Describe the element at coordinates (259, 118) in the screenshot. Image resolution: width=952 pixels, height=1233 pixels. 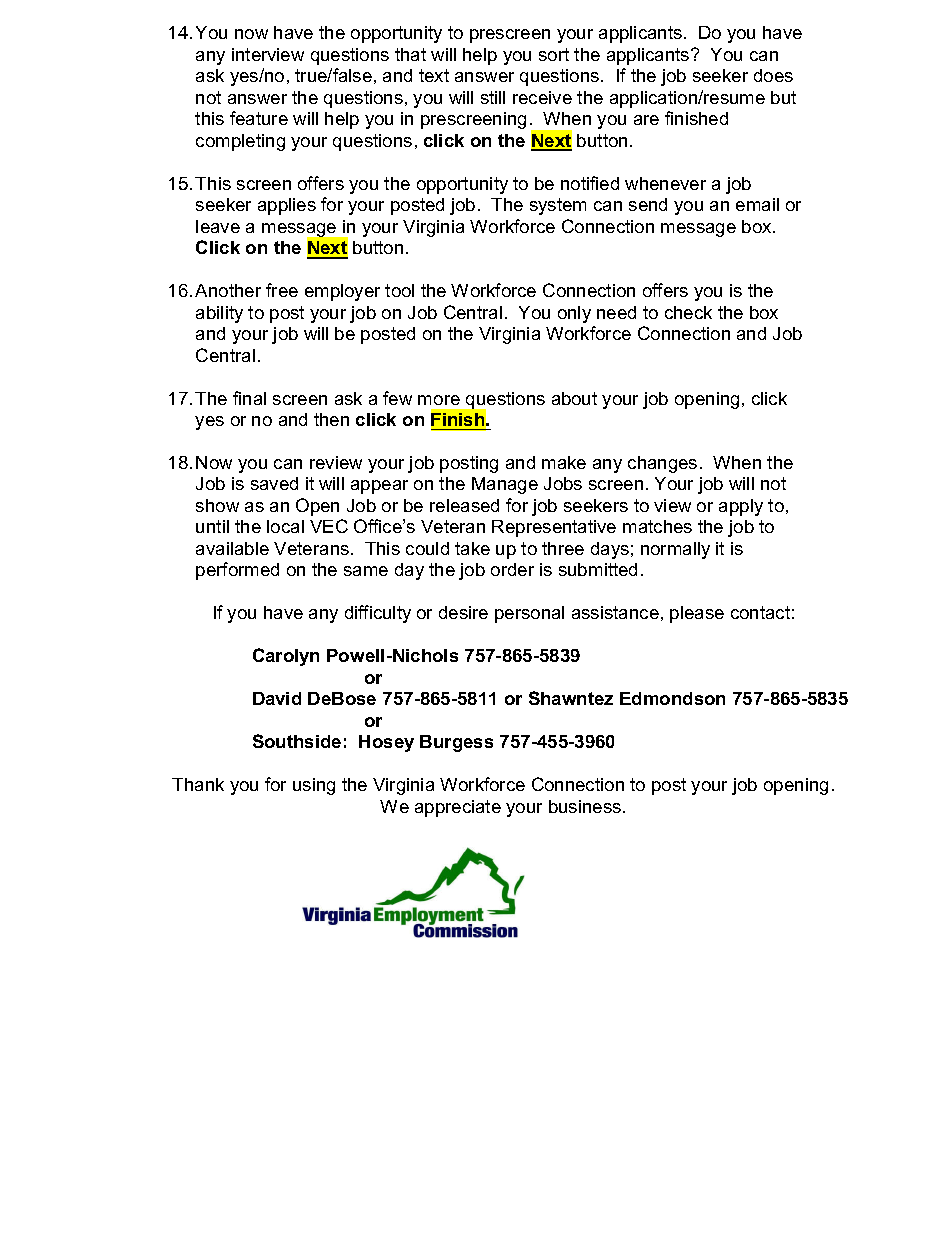
I see `feature` at that location.
